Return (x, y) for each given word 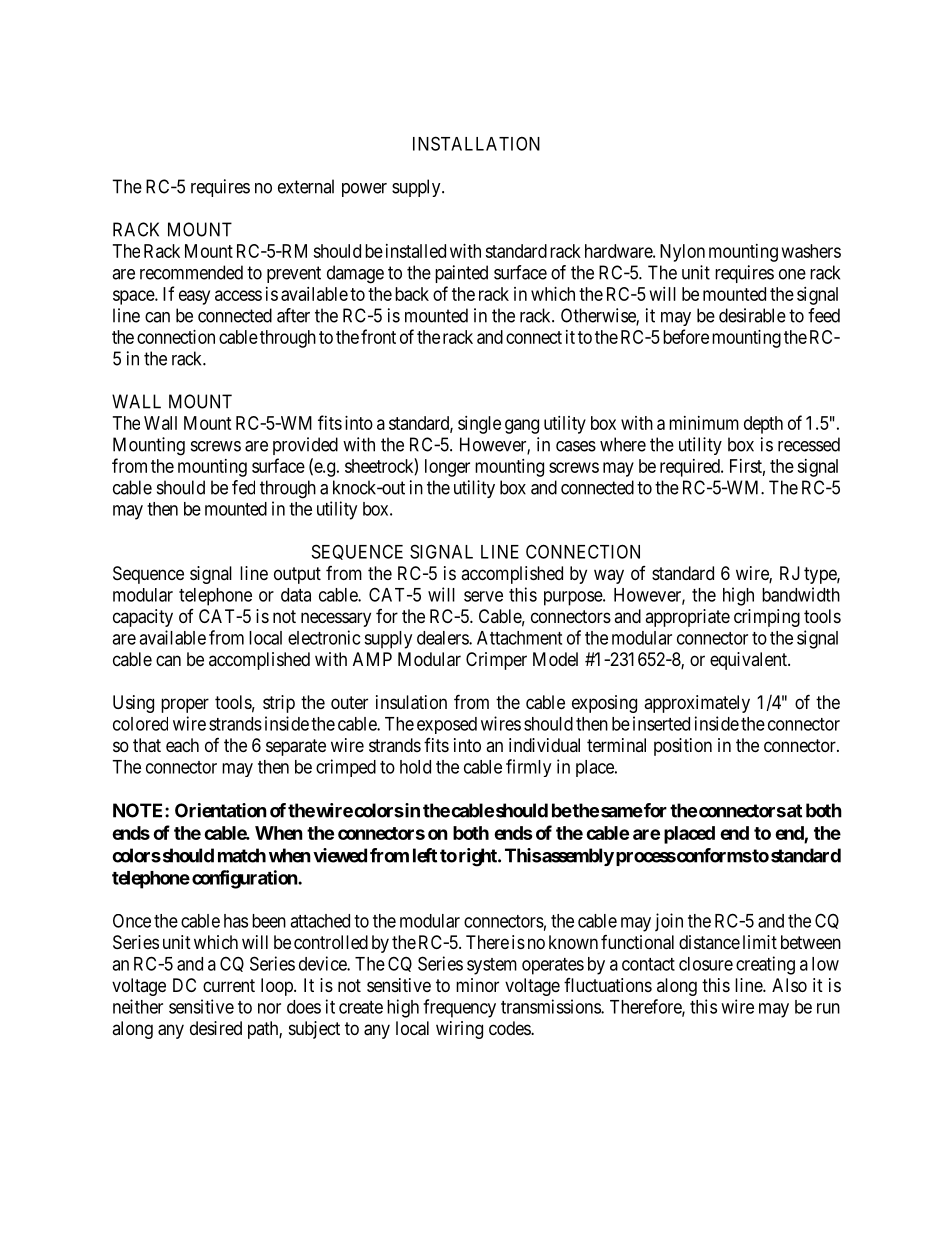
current (229, 985)
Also (789, 985)
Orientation (221, 810)
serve (483, 596)
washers (811, 251)
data (296, 595)
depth (763, 425)
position (683, 747)
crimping (767, 618)
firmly (528, 768)
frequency (459, 1008)
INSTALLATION (476, 143)
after (293, 315)
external (306, 186)
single (479, 425)
